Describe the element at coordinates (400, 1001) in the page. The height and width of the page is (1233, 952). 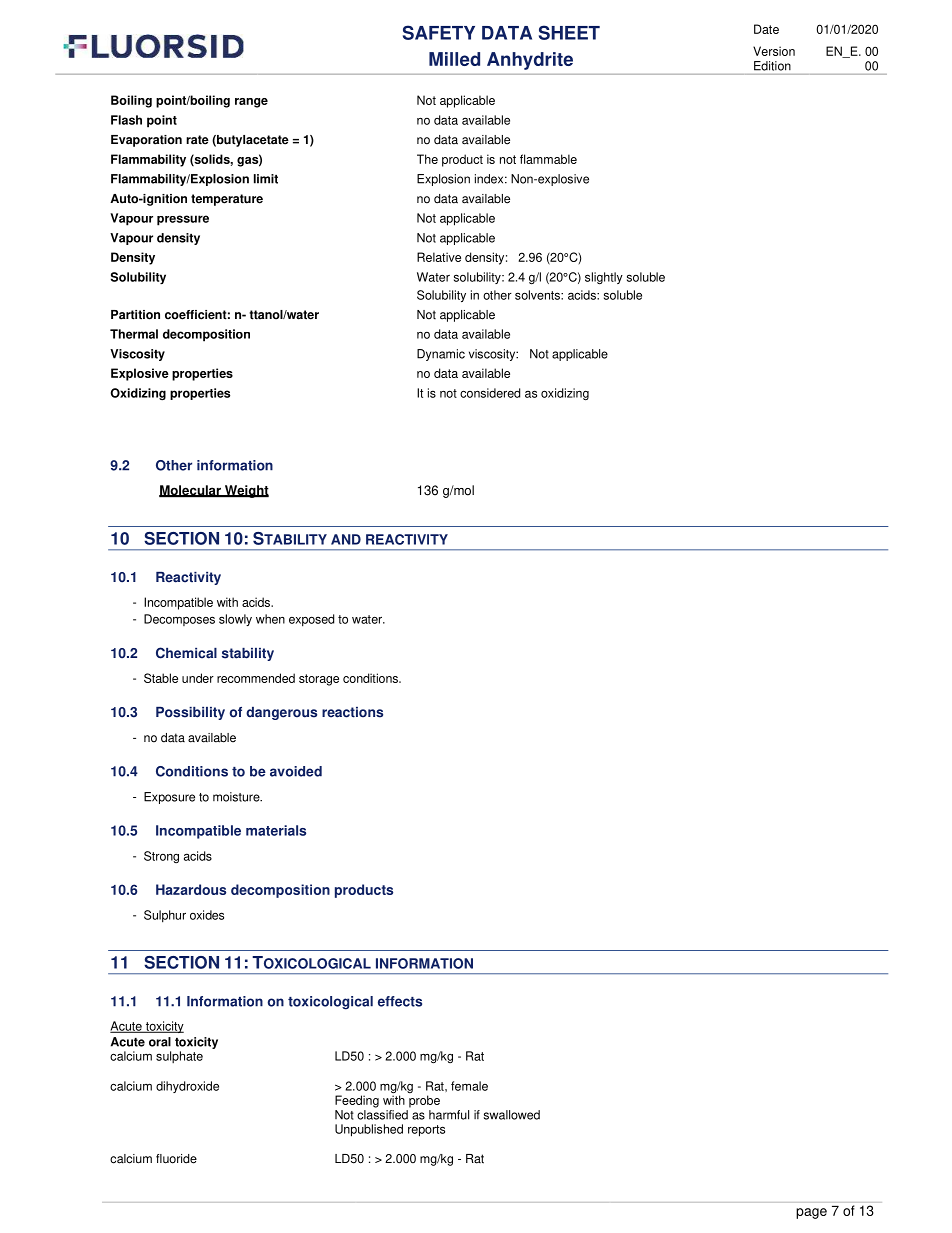
I see `effects` at that location.
